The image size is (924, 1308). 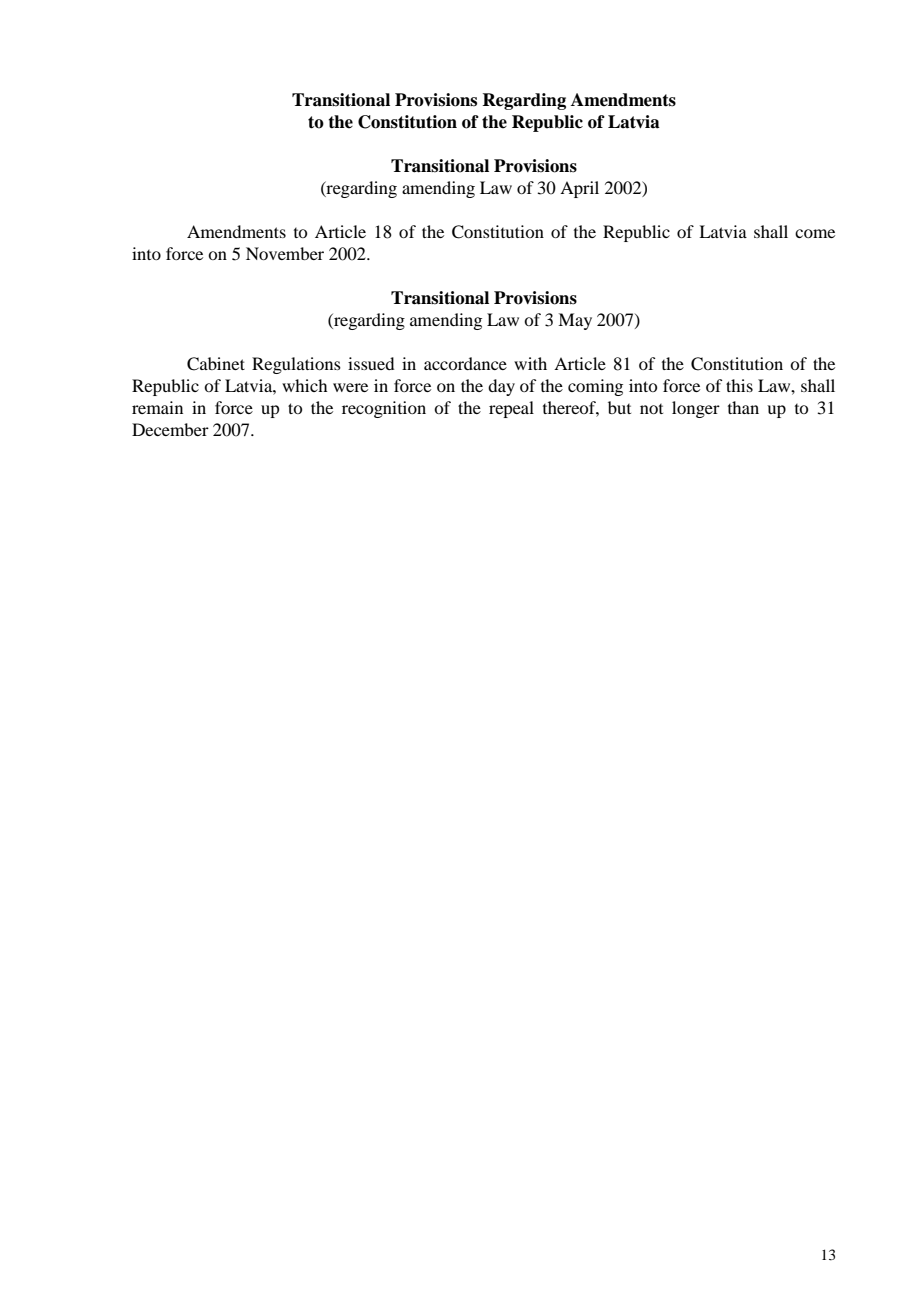 I want to click on issued, so click(x=371, y=363).
